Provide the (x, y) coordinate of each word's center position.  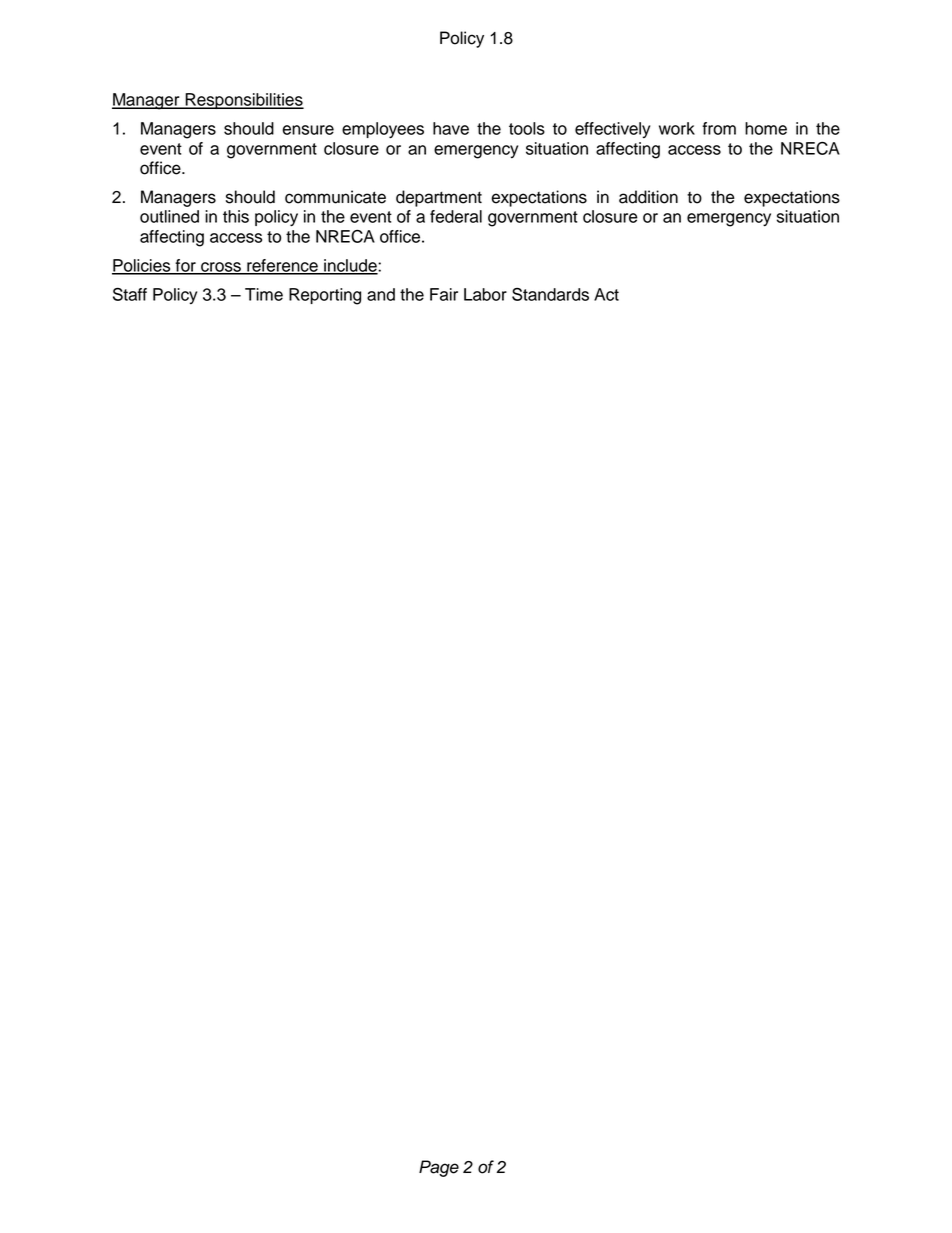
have (451, 128)
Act (606, 294)
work (677, 128)
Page (439, 1168)
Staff (130, 294)
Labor (485, 294)
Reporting (325, 296)
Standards (550, 294)
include (350, 266)
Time (264, 294)
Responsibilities (243, 101)
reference (282, 266)
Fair (444, 294)
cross (221, 268)
